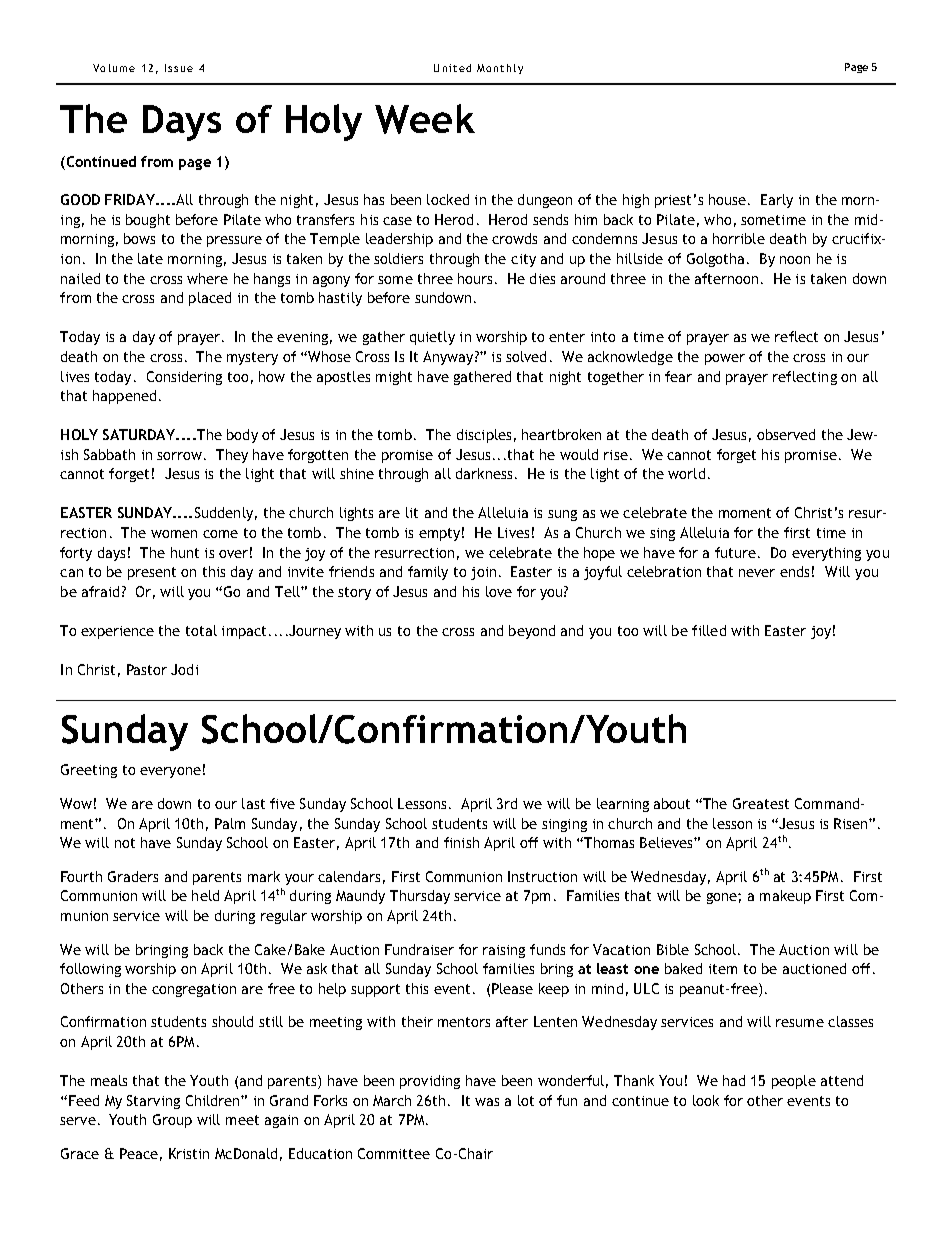 Image resolution: width=952 pixels, height=1233 pixels. I want to click on Greatest, so click(761, 803).
